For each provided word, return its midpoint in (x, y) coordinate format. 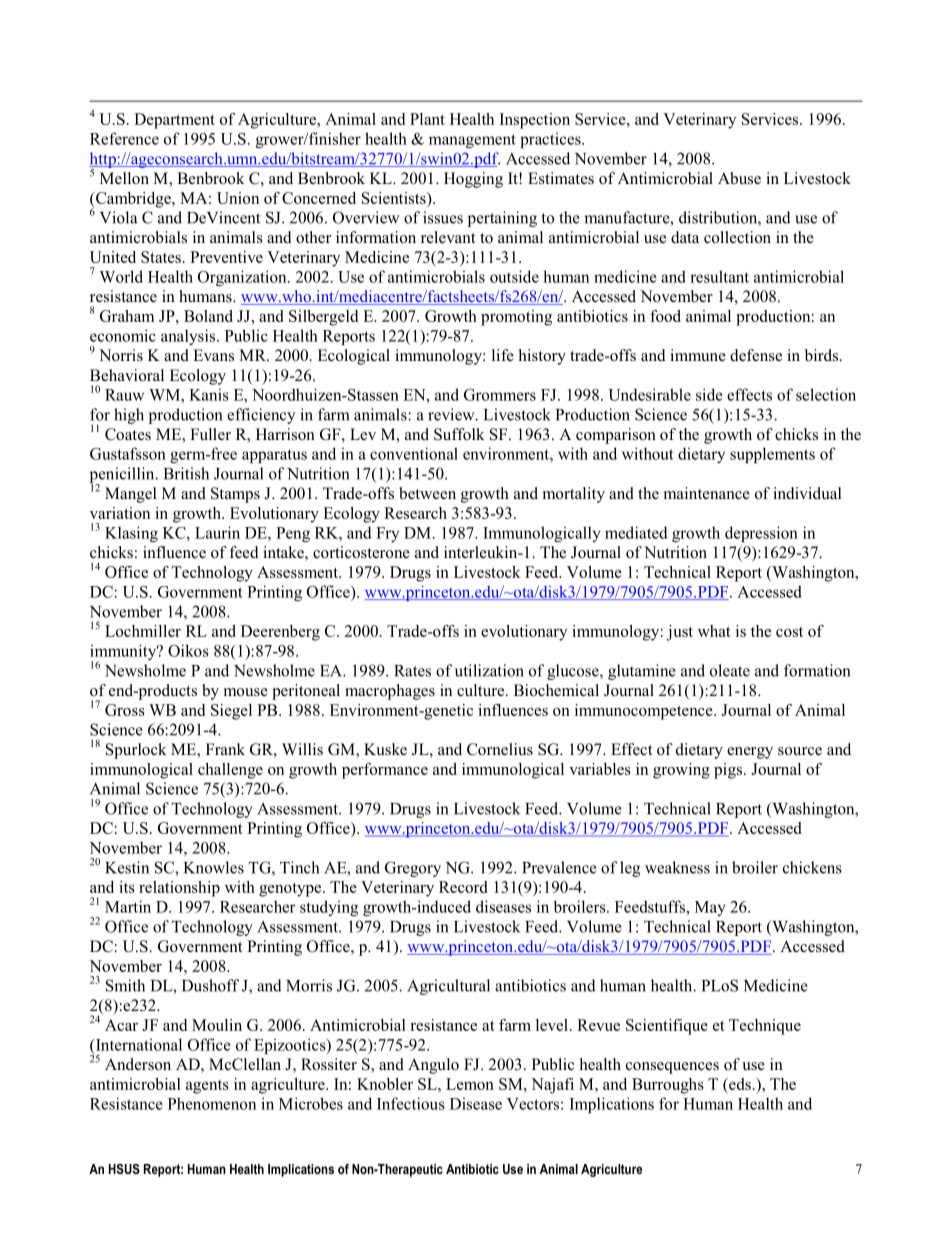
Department (174, 121)
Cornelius (500, 749)
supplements (772, 455)
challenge (230, 771)
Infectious (411, 1103)
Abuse (739, 178)
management (472, 141)
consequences (672, 1068)
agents (207, 1087)
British (186, 473)
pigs (728, 771)
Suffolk (459, 434)
